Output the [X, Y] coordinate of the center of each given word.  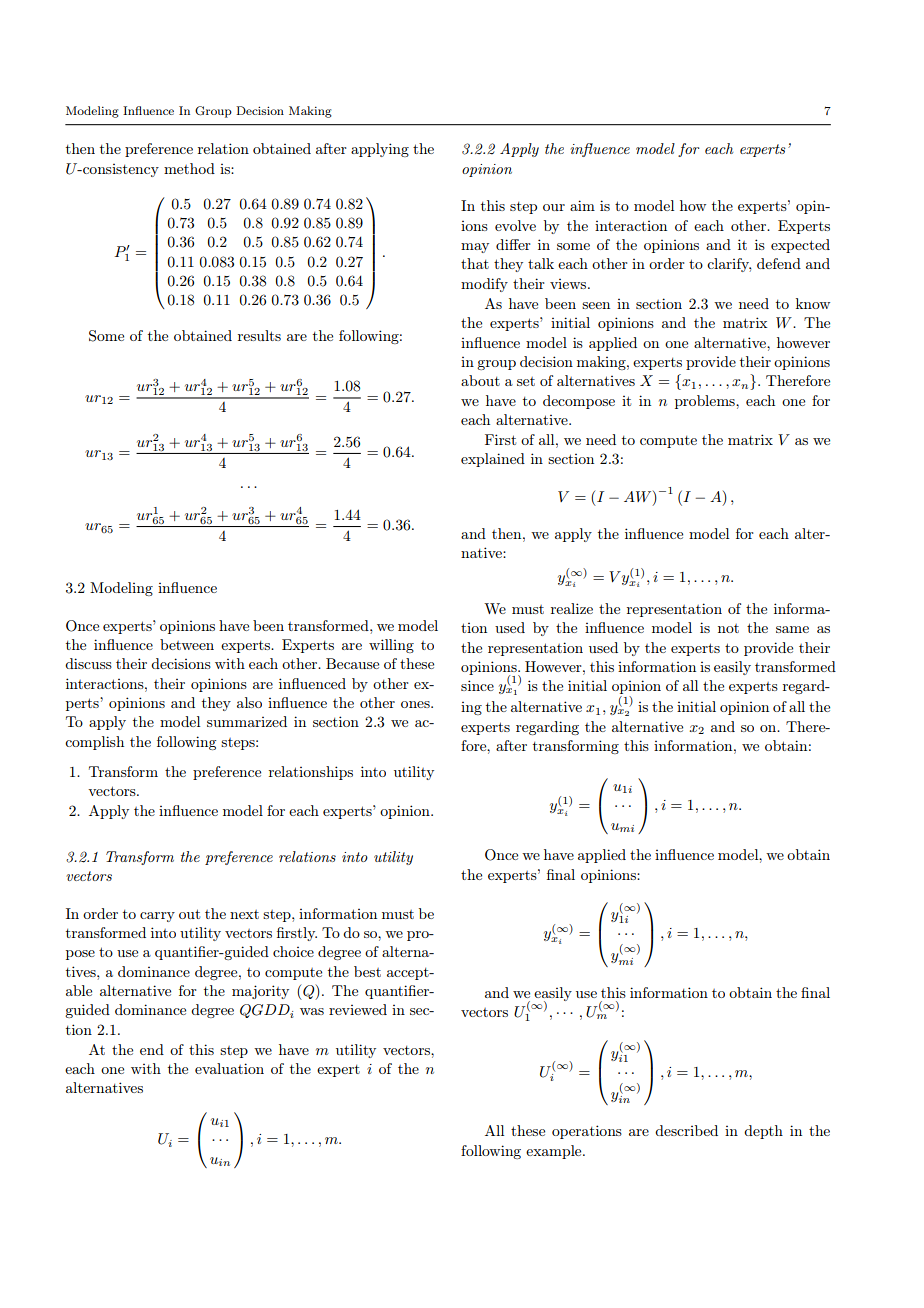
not [728, 628]
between [187, 644]
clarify [729, 265]
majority [260, 992]
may [475, 248]
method [189, 168]
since [477, 685]
